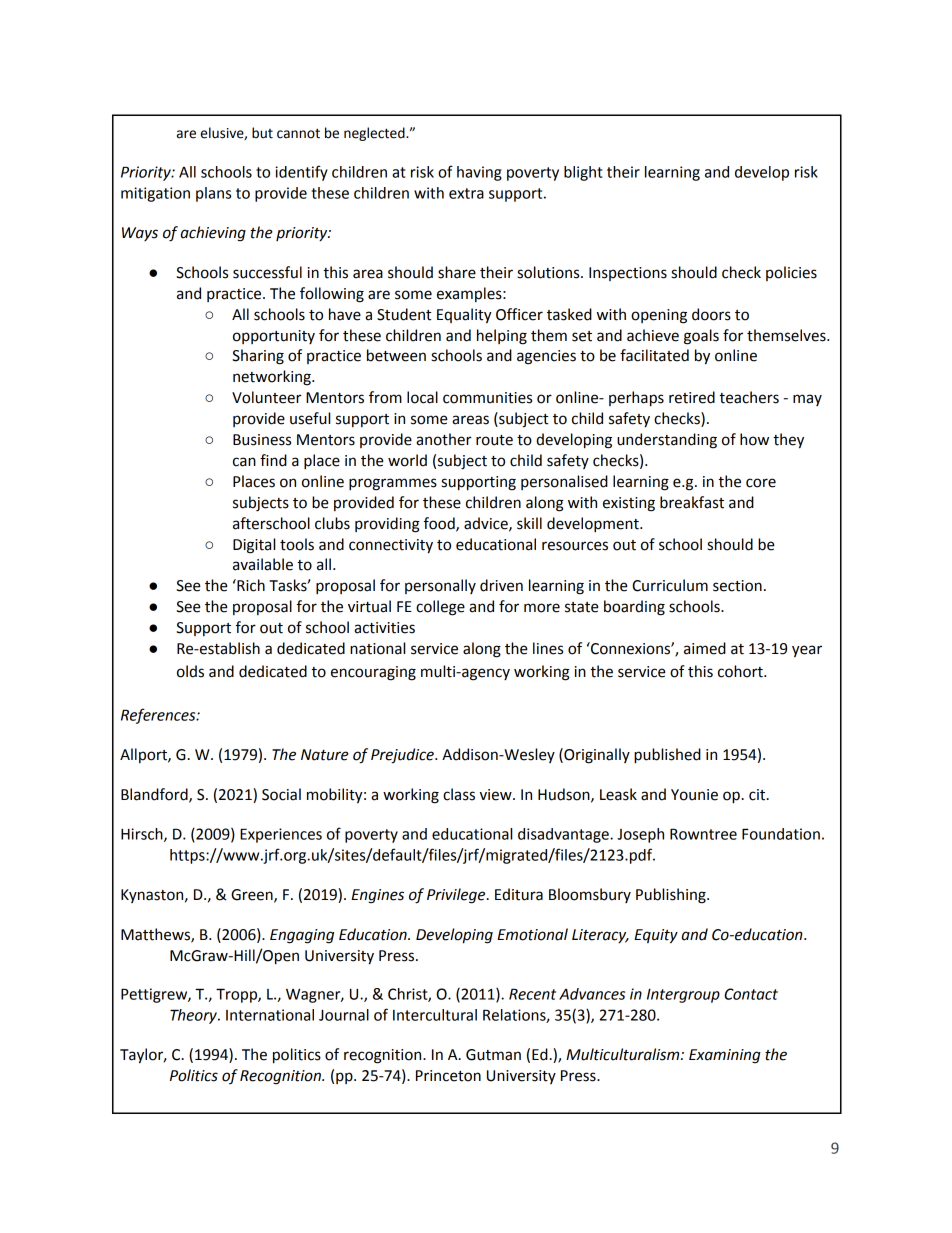  What do you see at coordinates (583, 173) in the image?
I see `blight` at bounding box center [583, 173].
